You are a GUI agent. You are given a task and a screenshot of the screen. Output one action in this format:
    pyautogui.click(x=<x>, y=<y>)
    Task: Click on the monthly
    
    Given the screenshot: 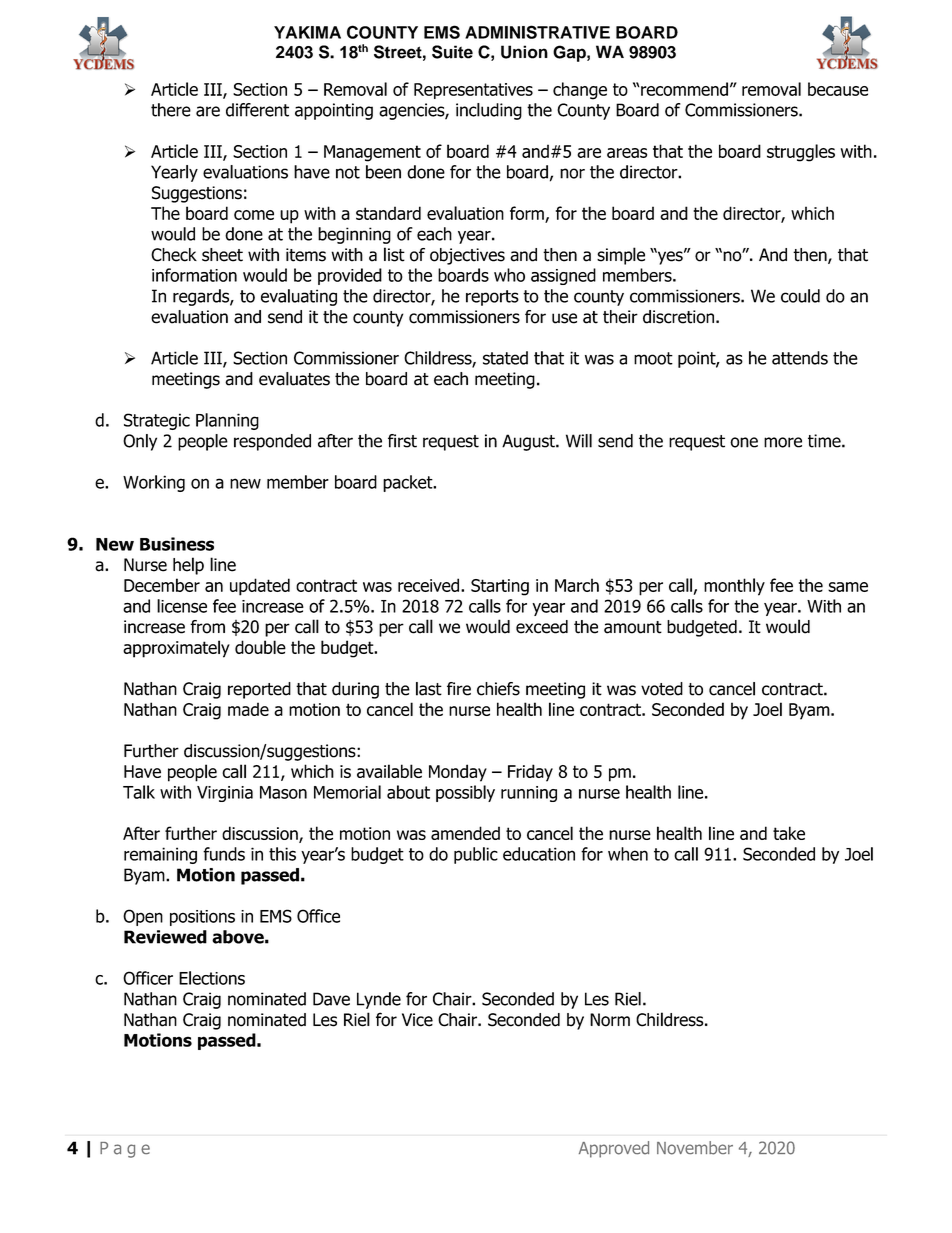 What is the action you would take?
    pyautogui.click(x=734, y=587)
